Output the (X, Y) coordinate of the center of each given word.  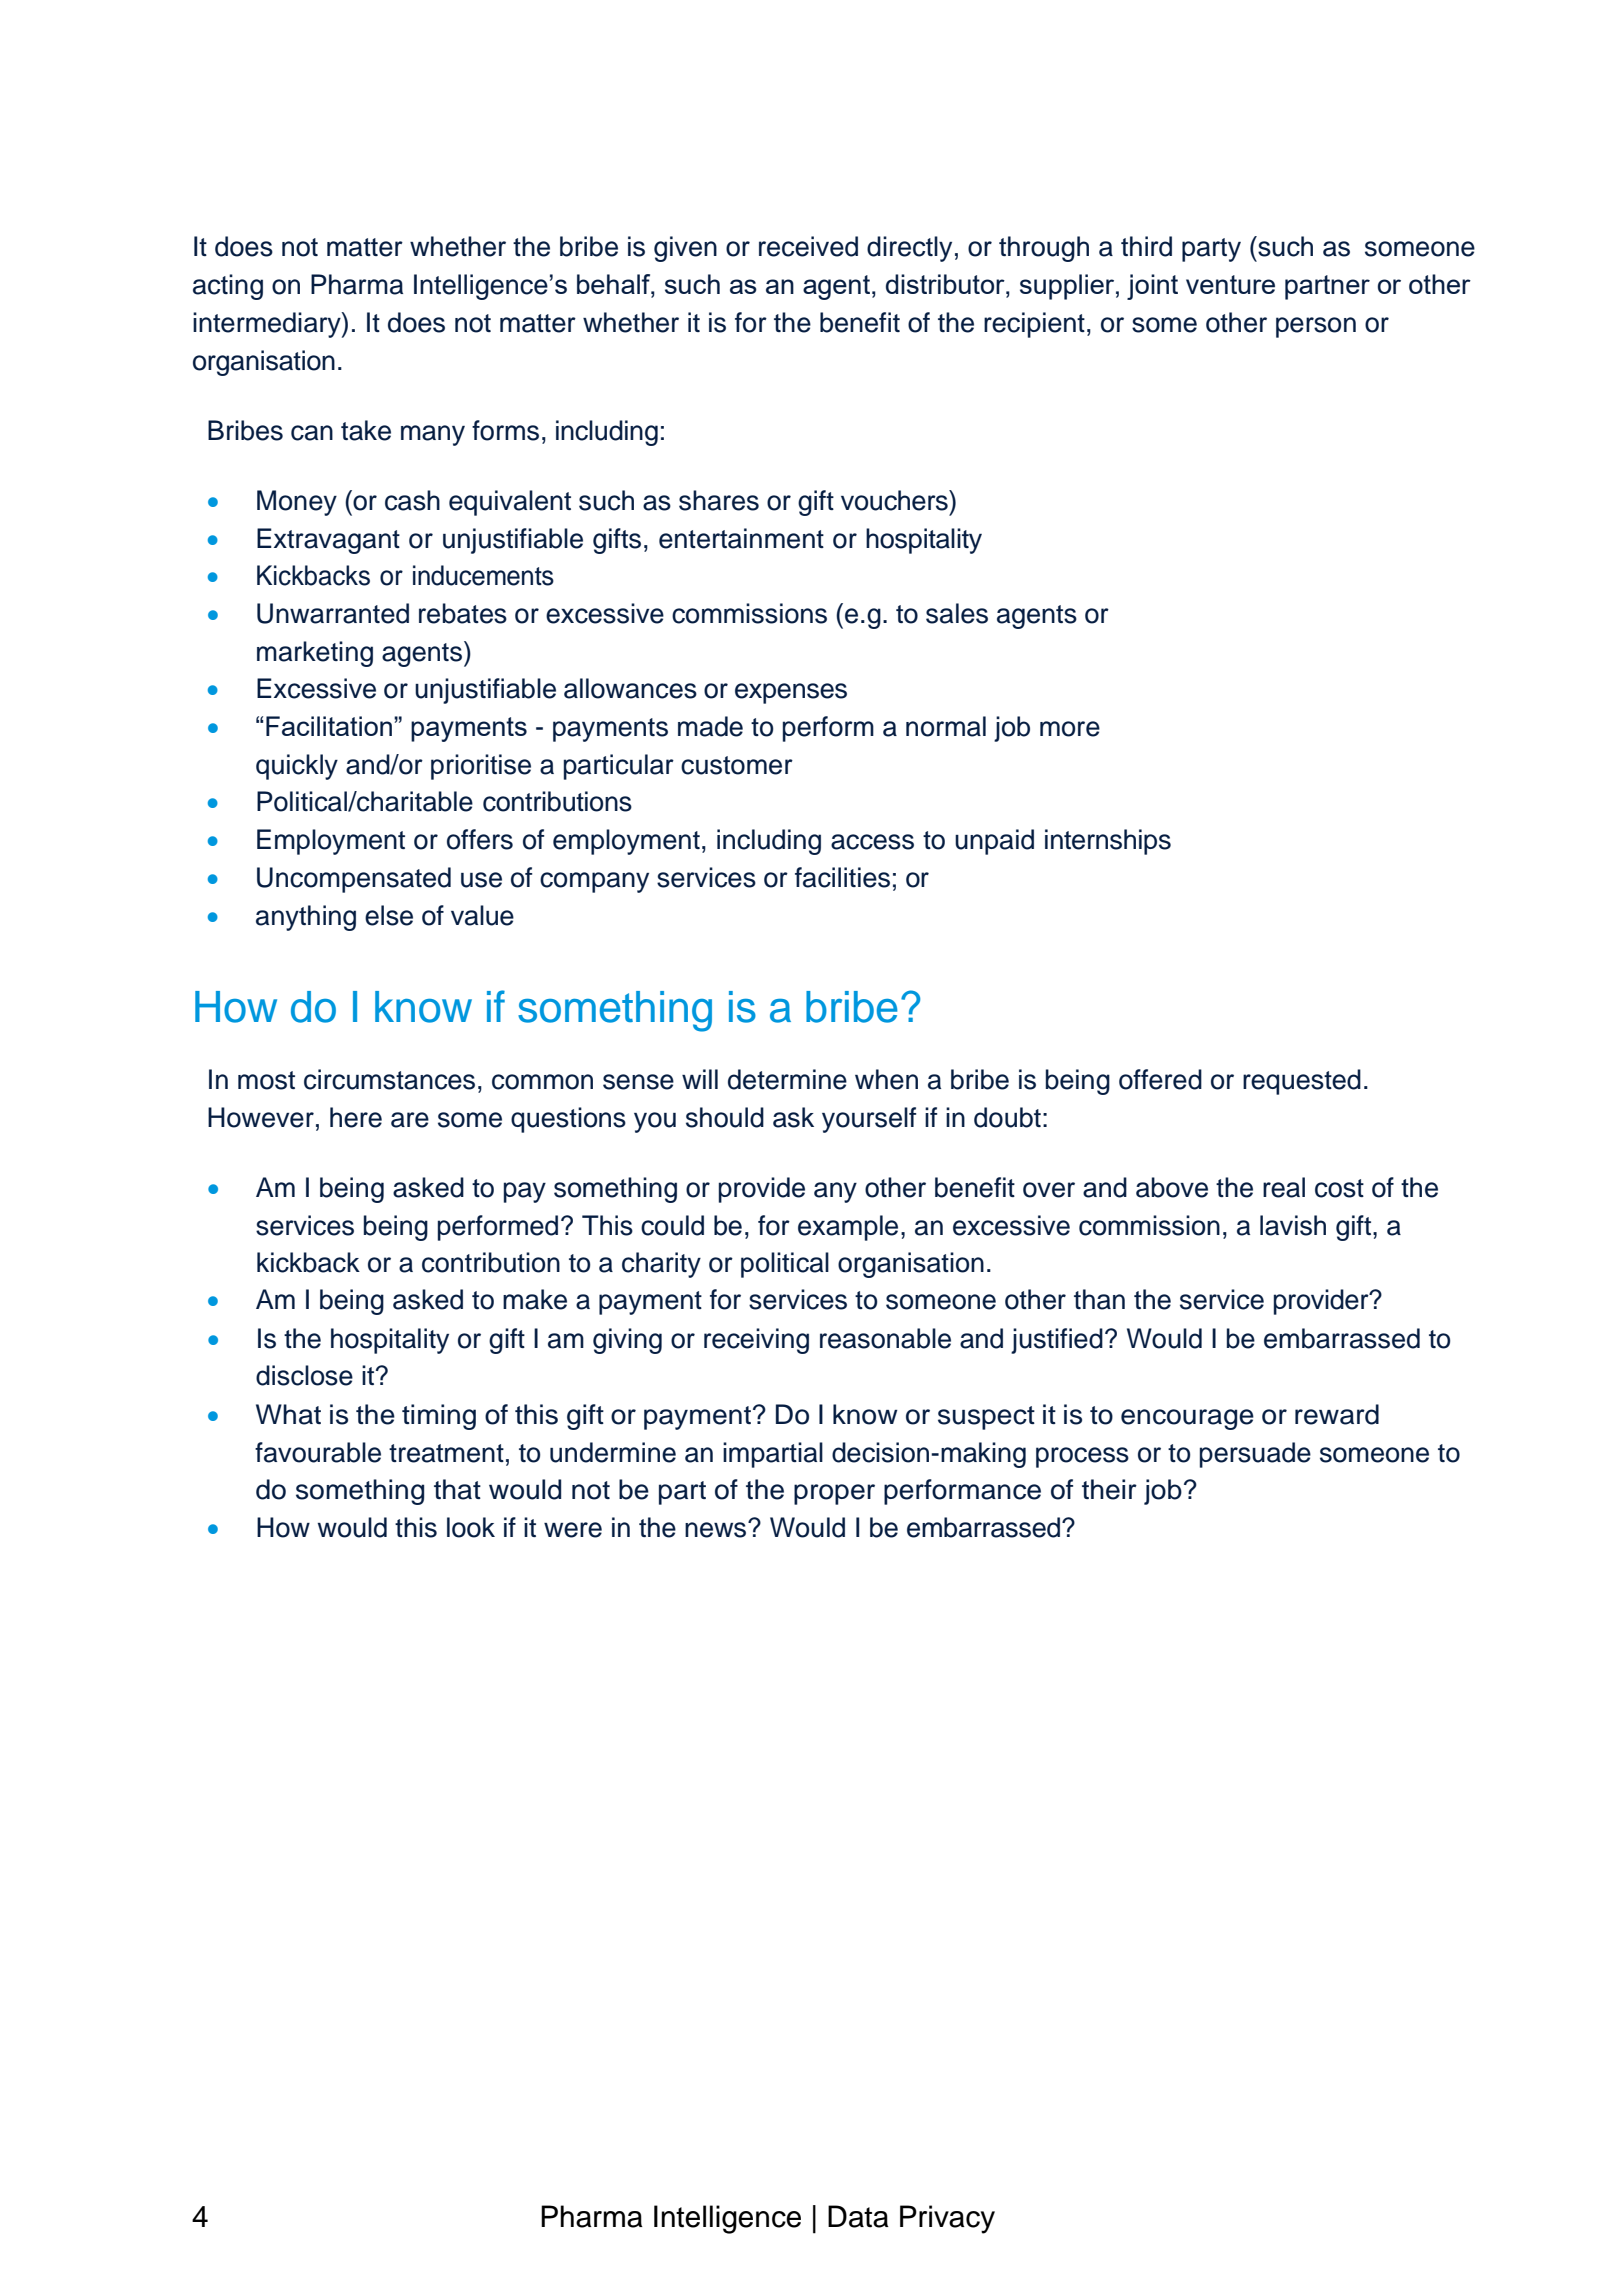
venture (1230, 284)
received (808, 246)
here (356, 1117)
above (1172, 1187)
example (848, 1228)
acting (228, 287)
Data (858, 2216)
